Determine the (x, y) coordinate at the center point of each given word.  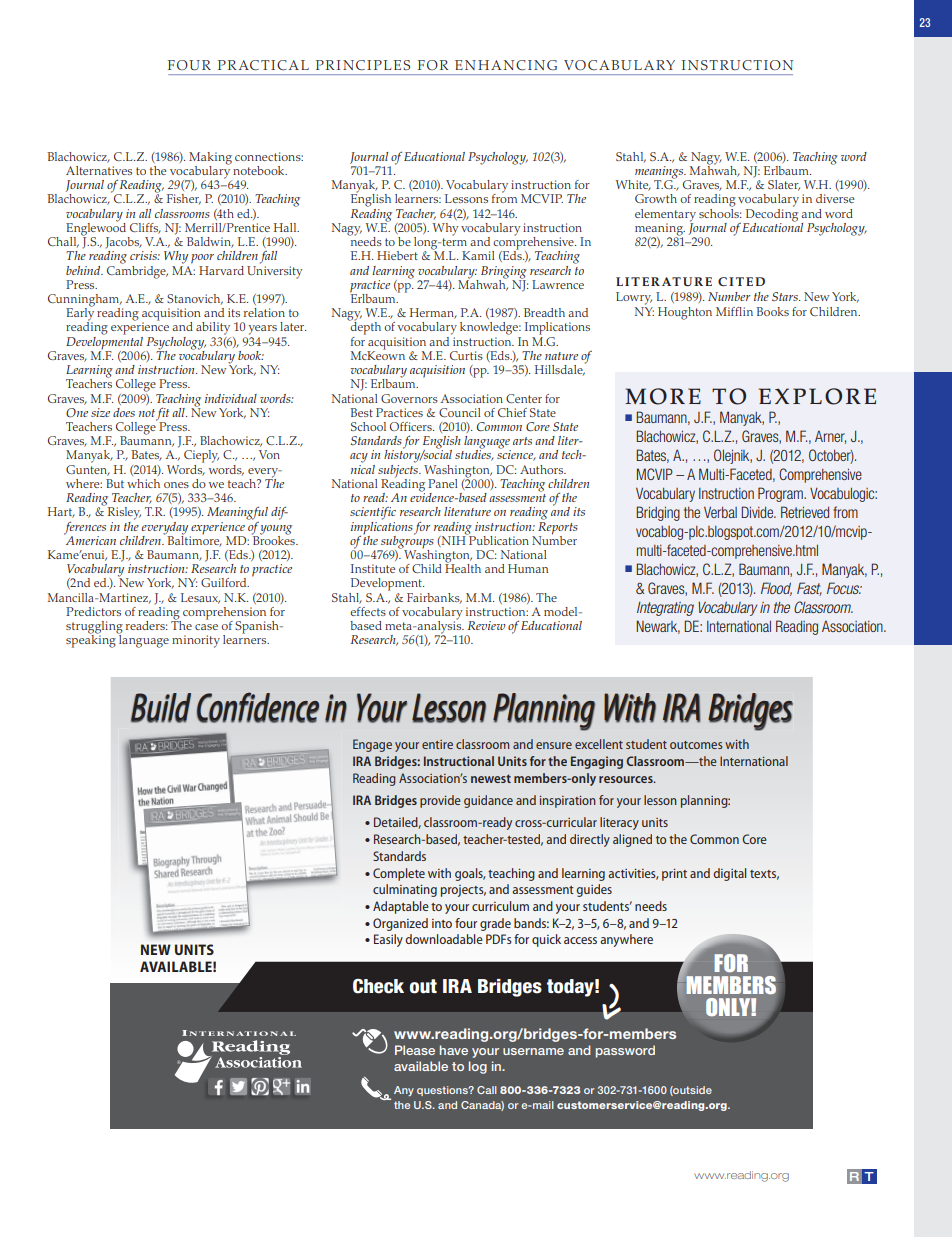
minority (196, 641)
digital (729, 874)
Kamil (478, 255)
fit (162, 415)
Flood (776, 589)
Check (378, 986)
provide (440, 801)
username (533, 1051)
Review (487, 625)
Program (781, 494)
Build (161, 708)
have (454, 1050)
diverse (835, 198)
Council (460, 412)
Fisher (184, 199)
